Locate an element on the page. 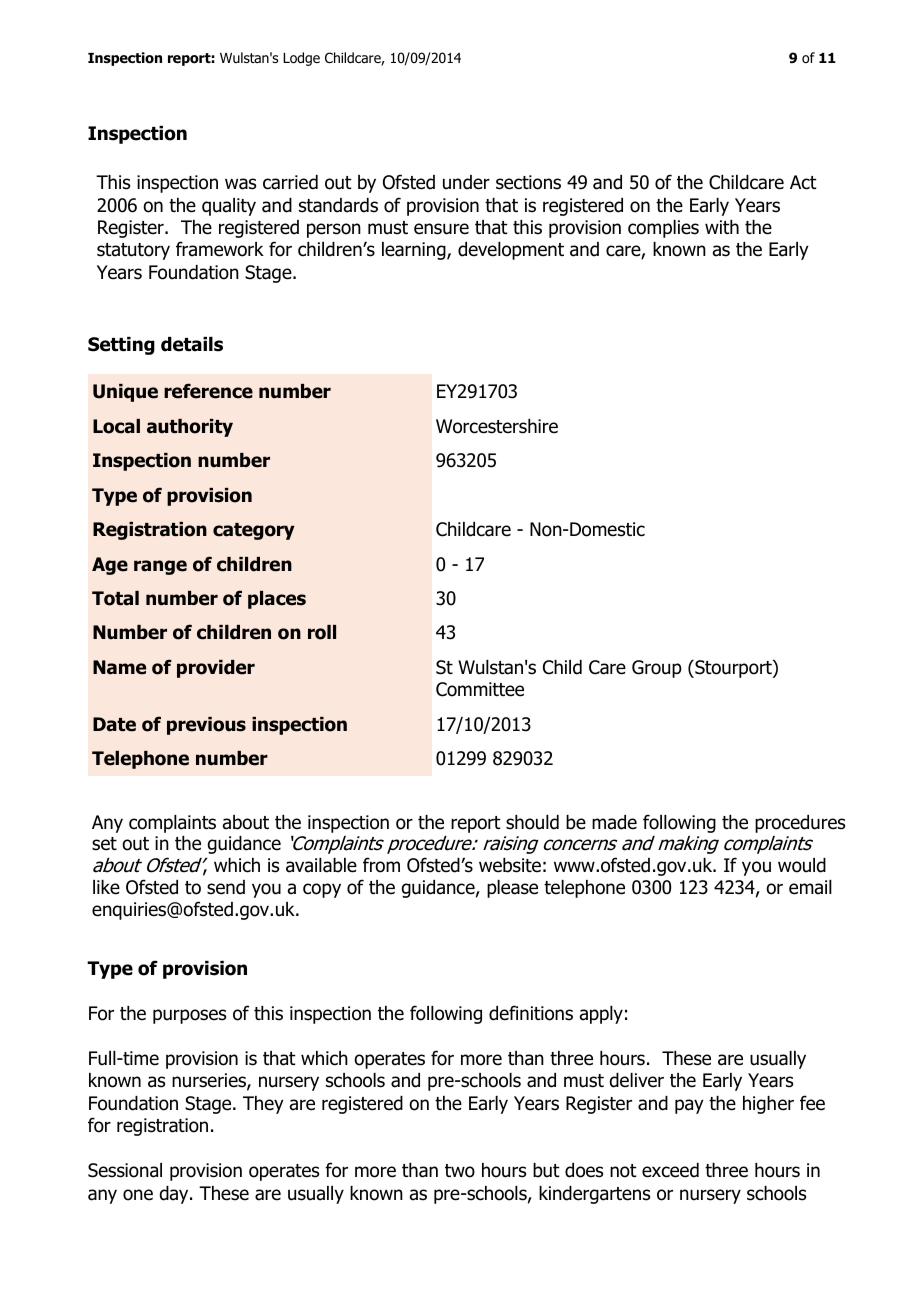  exceed is located at coordinates (670, 1170).
